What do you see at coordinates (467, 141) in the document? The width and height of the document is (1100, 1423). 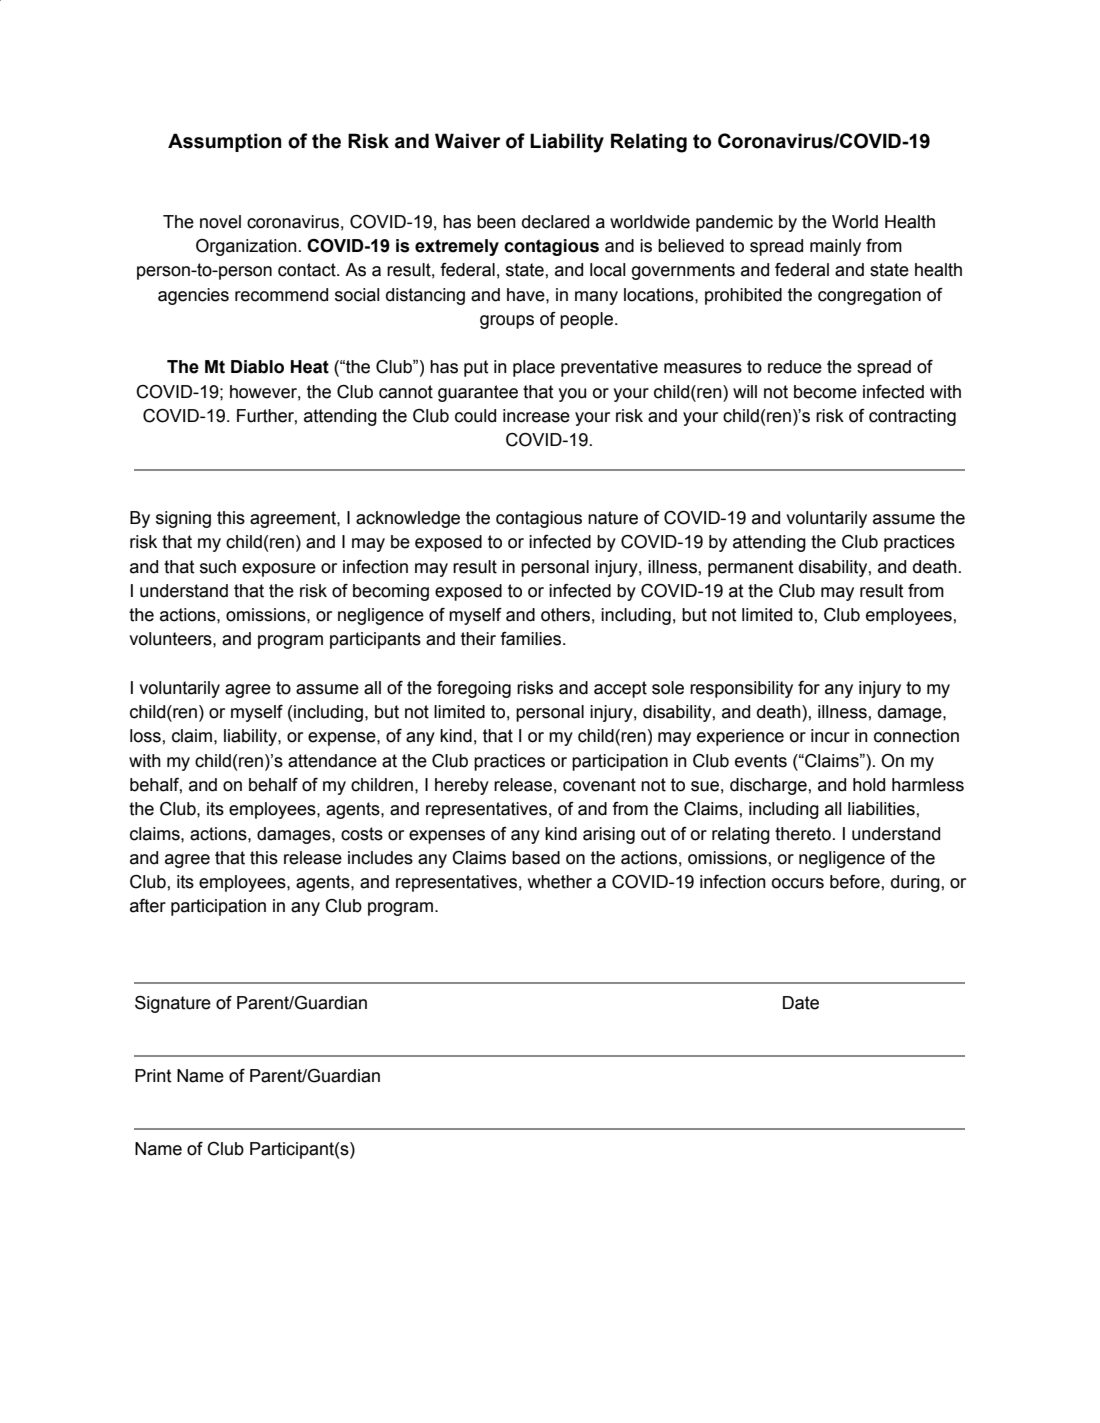 I see `Waiver` at bounding box center [467, 141].
